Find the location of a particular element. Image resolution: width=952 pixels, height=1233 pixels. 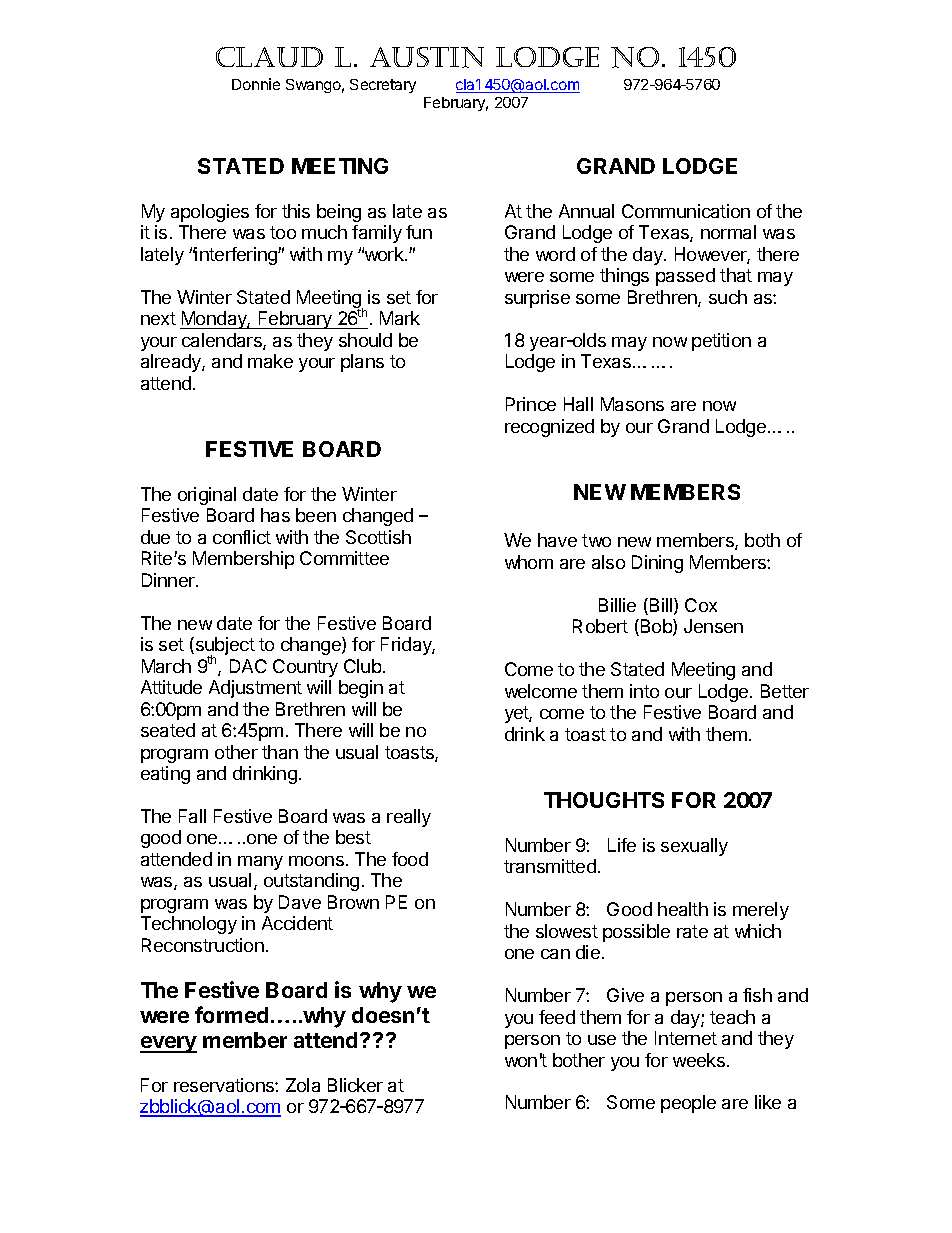

conflict is located at coordinates (242, 537).
